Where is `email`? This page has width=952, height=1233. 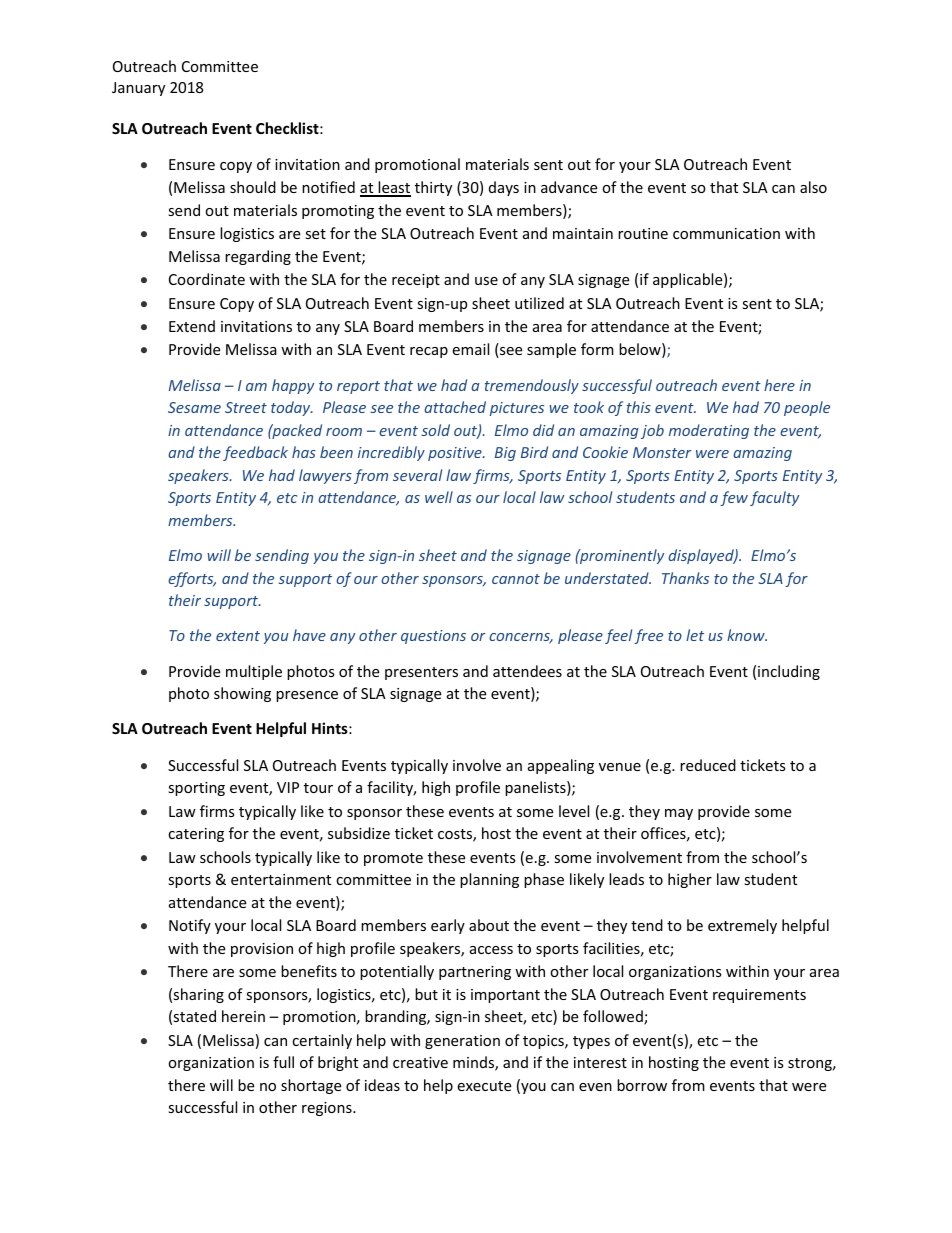
email is located at coordinates (470, 349).
